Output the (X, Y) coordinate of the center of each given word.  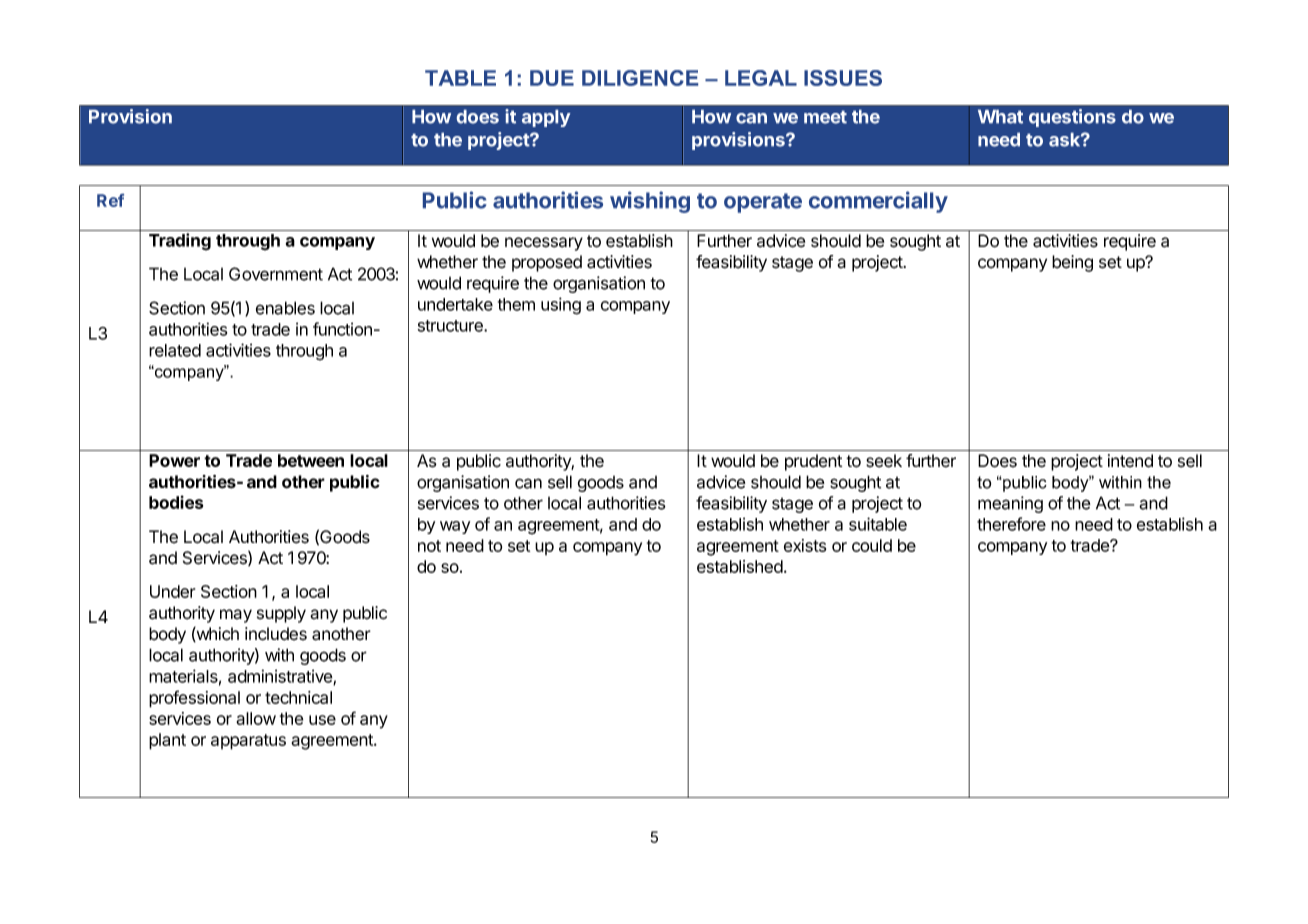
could (872, 545)
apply (546, 118)
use (322, 720)
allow (256, 718)
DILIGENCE (640, 78)
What (1000, 117)
